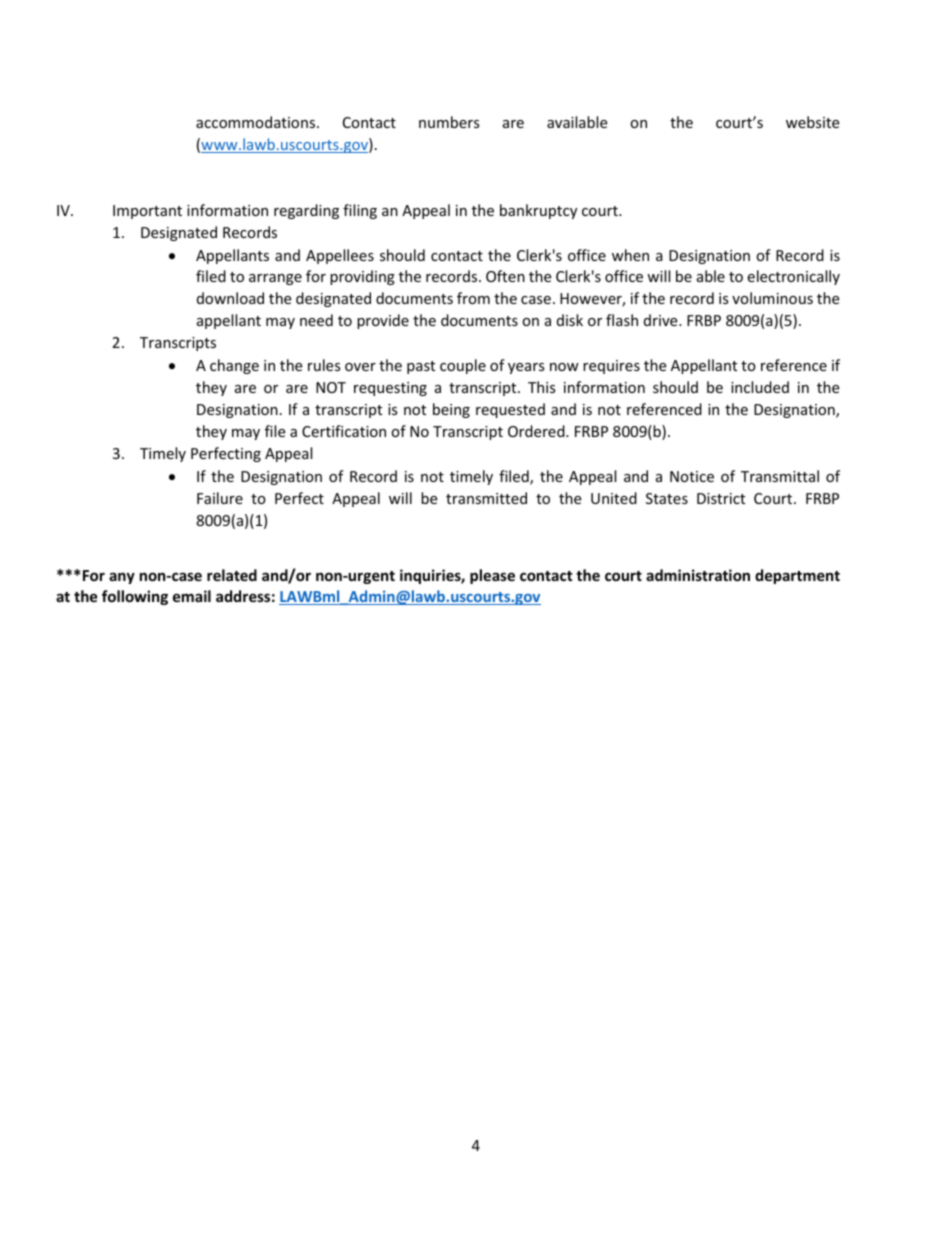  Describe the element at coordinates (449, 122) in the page. I see `numbers` at that location.
